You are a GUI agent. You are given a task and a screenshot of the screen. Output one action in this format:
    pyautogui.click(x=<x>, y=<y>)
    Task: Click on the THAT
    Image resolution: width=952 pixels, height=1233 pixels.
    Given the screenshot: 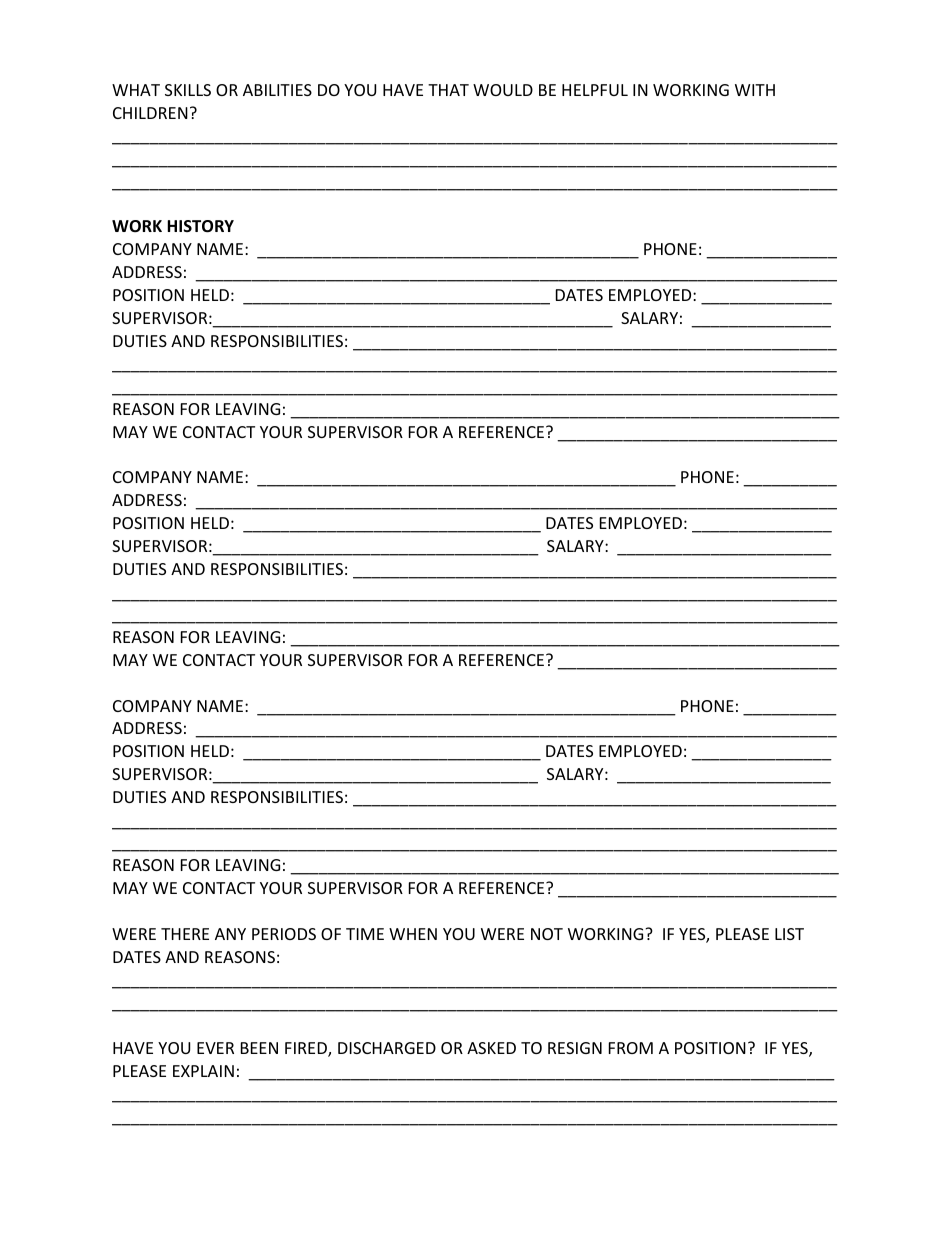 What is the action you would take?
    pyautogui.click(x=448, y=90)
